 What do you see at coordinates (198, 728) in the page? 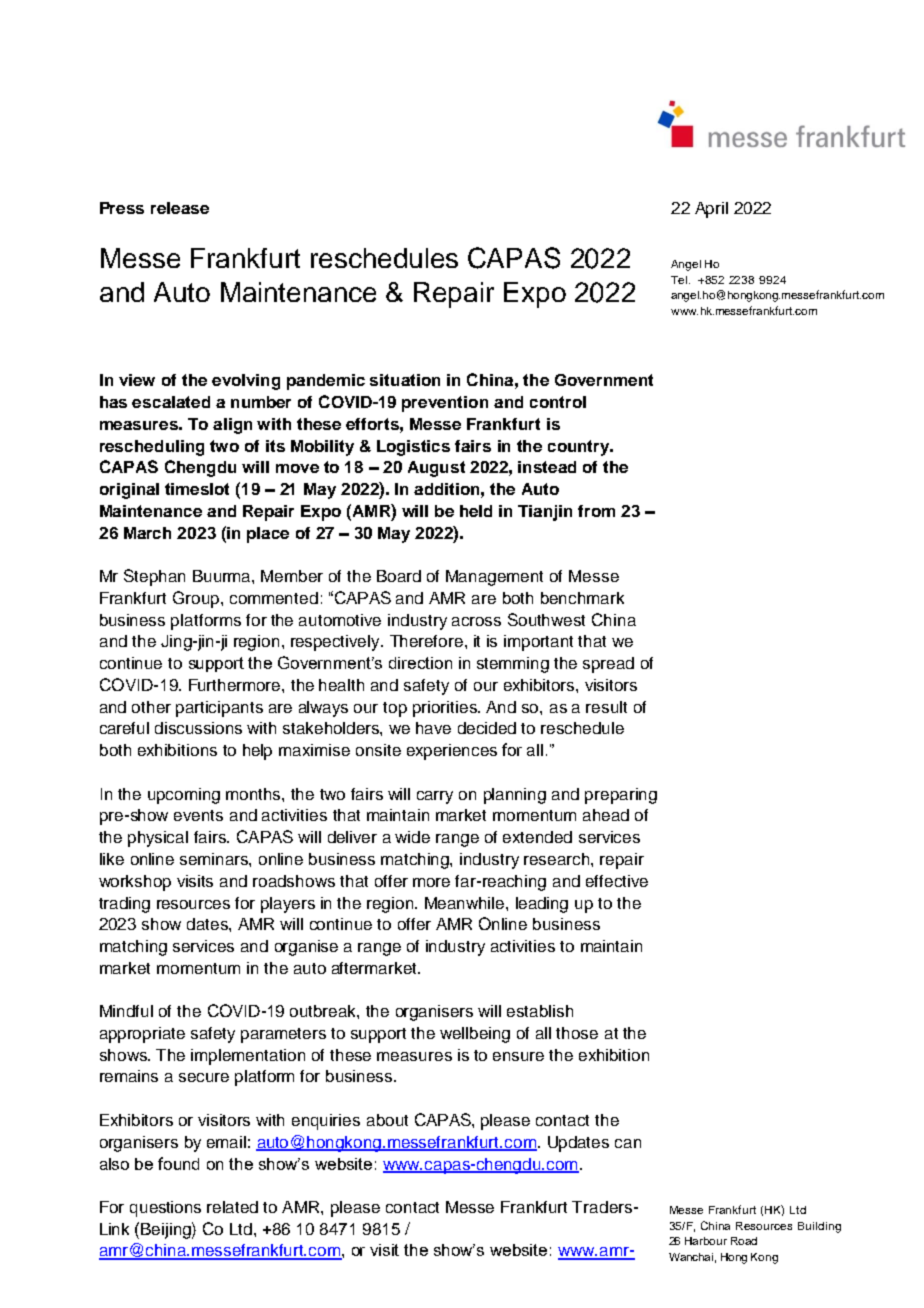
I see `discussions` at bounding box center [198, 728].
